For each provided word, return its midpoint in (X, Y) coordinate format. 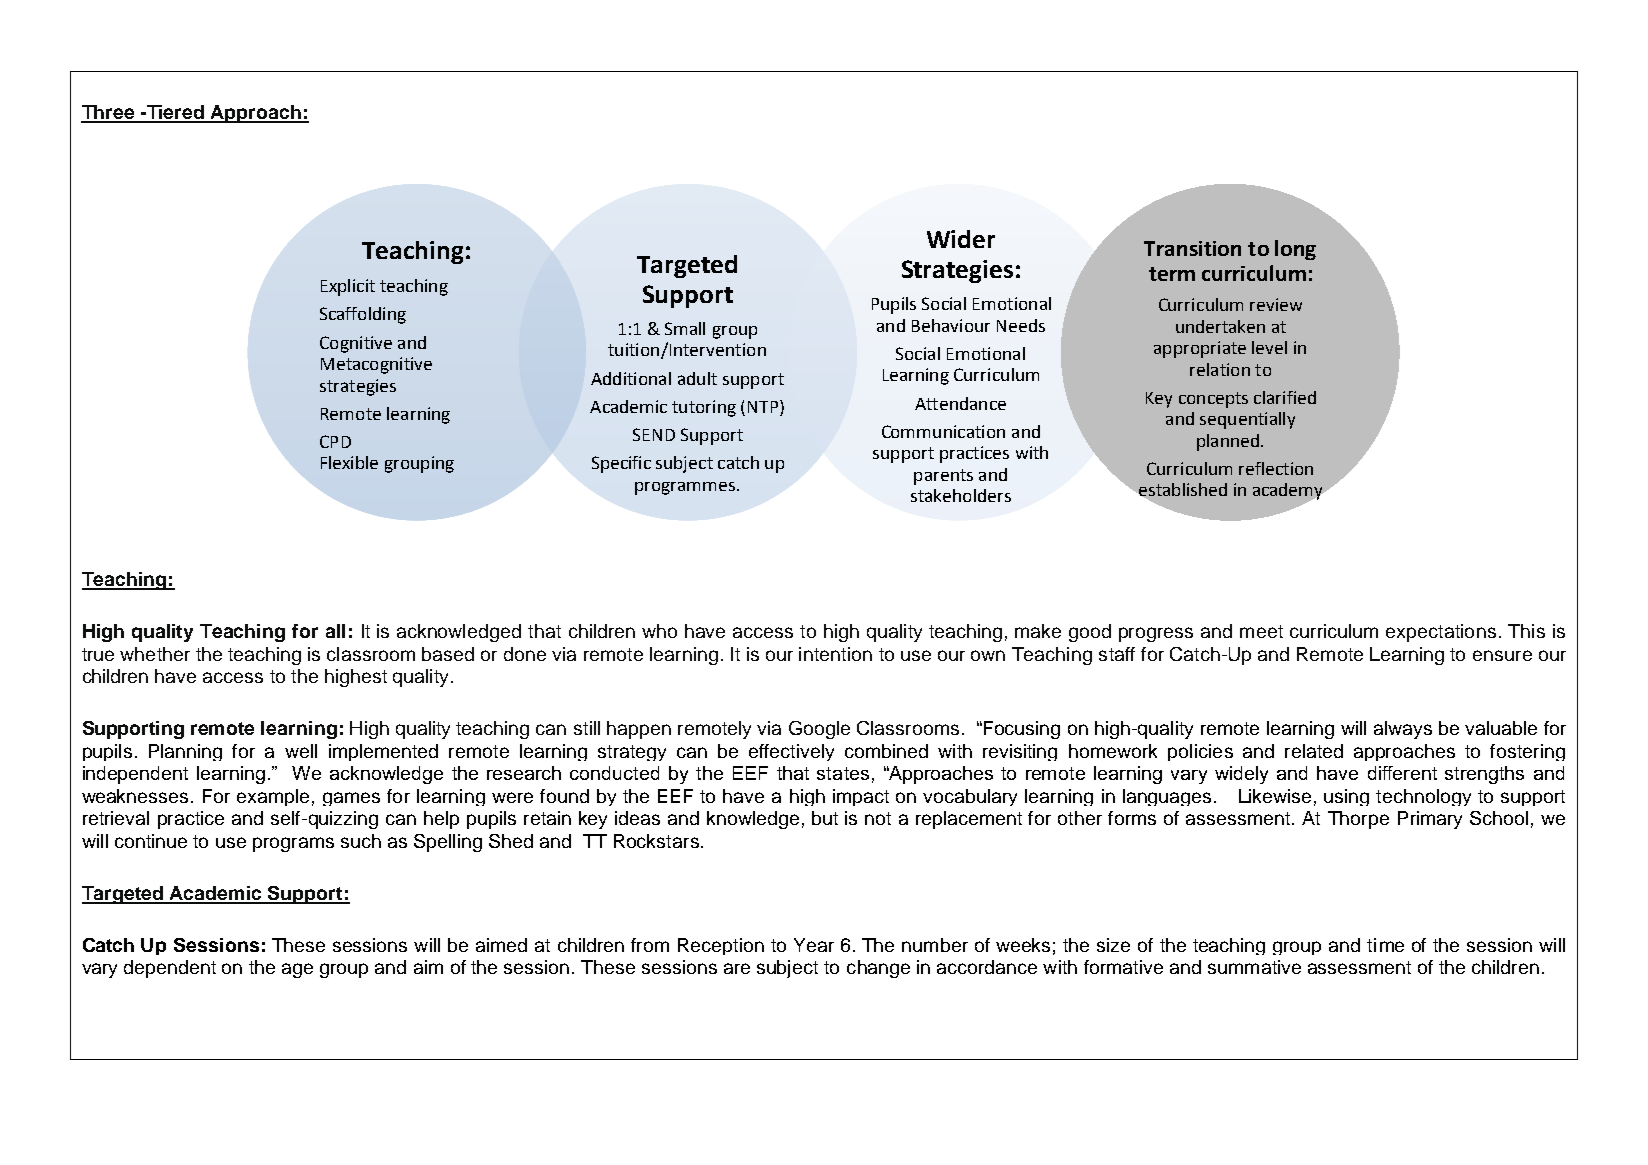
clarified (1285, 397)
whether (155, 654)
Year (814, 945)
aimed (501, 945)
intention (835, 654)
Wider (961, 239)
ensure (1502, 655)
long (1295, 250)
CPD (335, 441)
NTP (764, 408)
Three (109, 113)
